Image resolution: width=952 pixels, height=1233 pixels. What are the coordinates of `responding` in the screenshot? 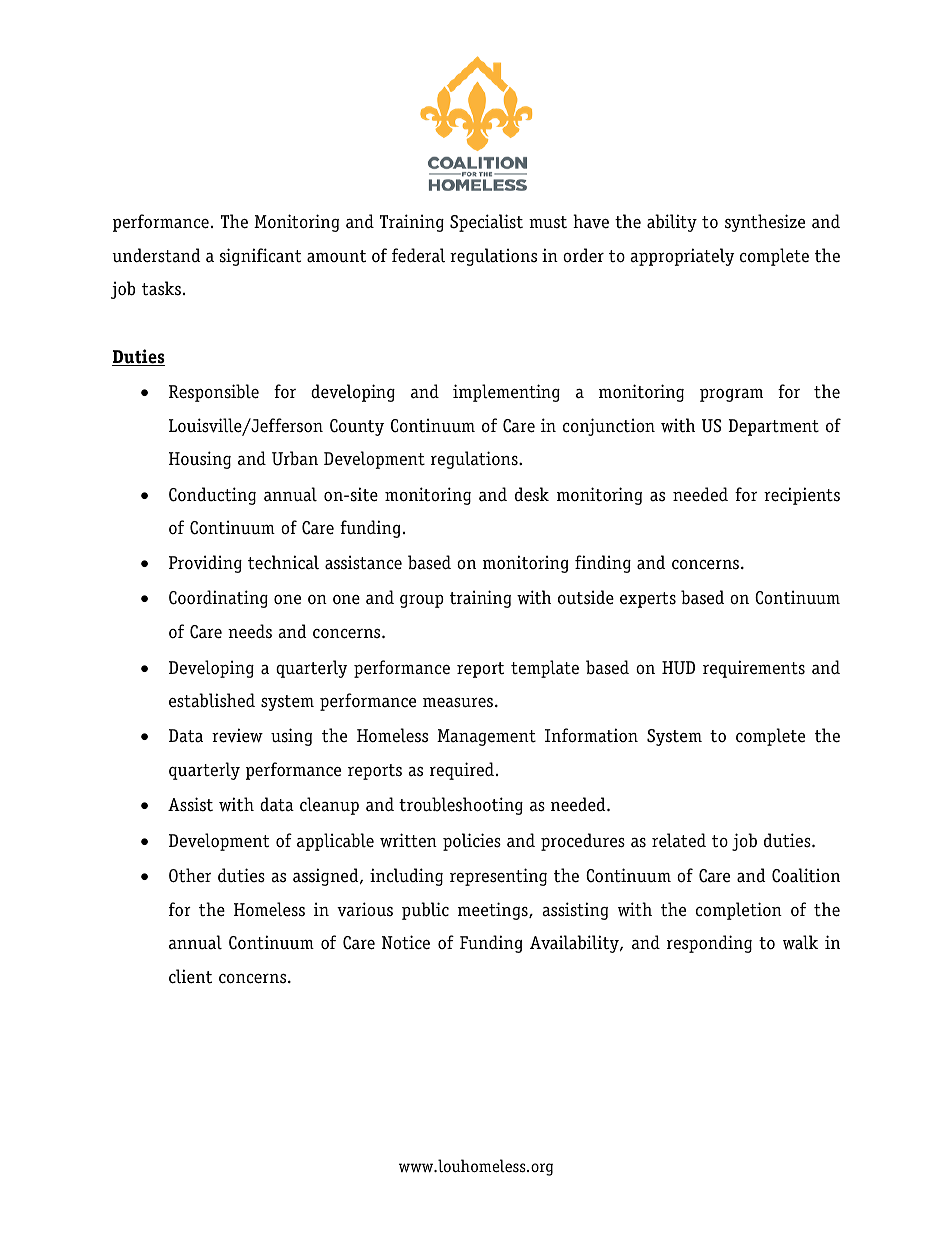 It's located at (709, 944).
